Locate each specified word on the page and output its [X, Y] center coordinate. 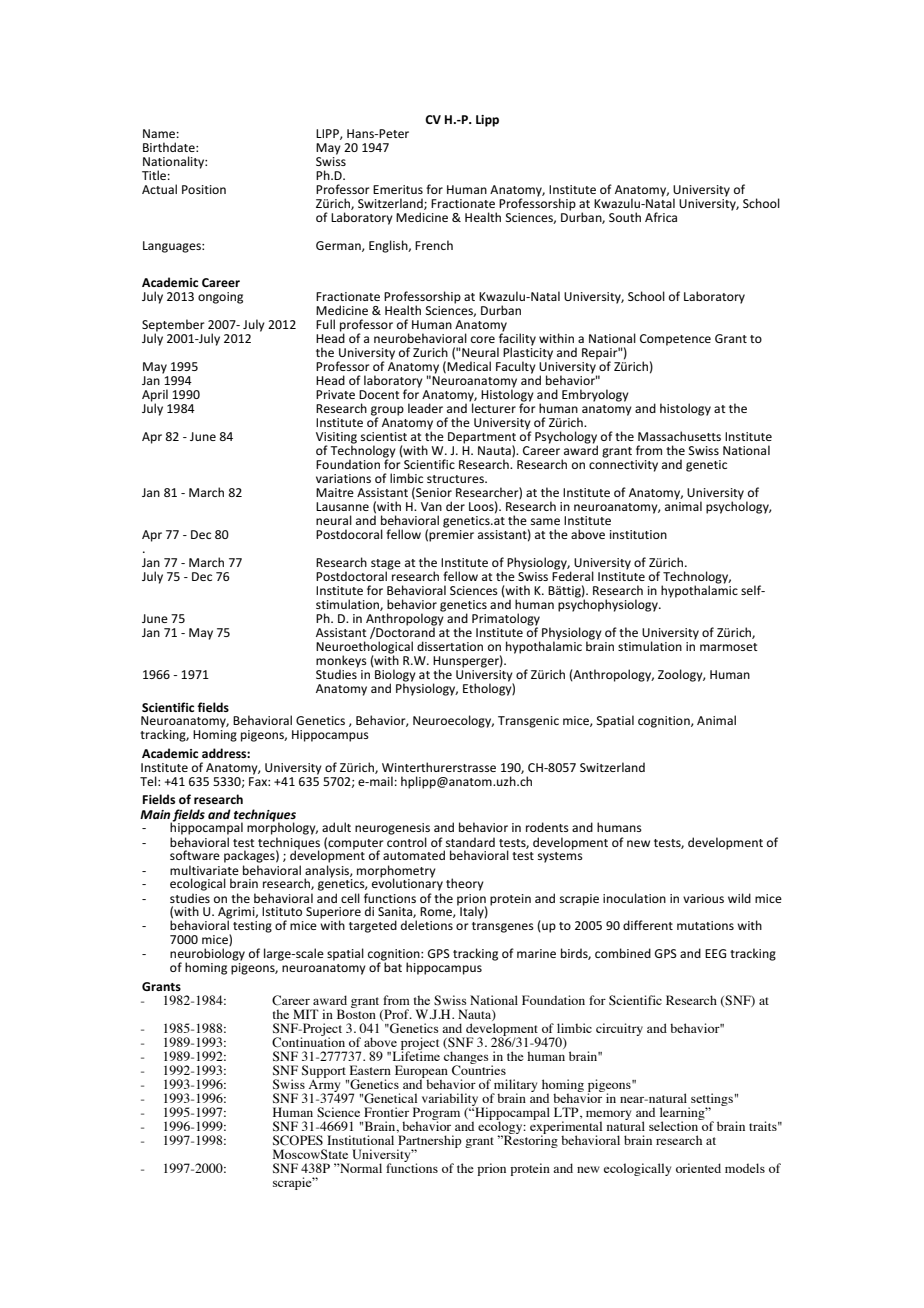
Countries [479, 1069]
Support [324, 1072]
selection [675, 1125]
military [514, 1086]
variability [450, 1100]
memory [608, 1116]
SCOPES [298, 1140]
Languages [173, 247]
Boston [356, 1013]
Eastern [370, 1070]
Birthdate [170, 147]
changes [466, 1058]
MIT [306, 1014]
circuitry [619, 1029]
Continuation [308, 1041]
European [421, 1072]
